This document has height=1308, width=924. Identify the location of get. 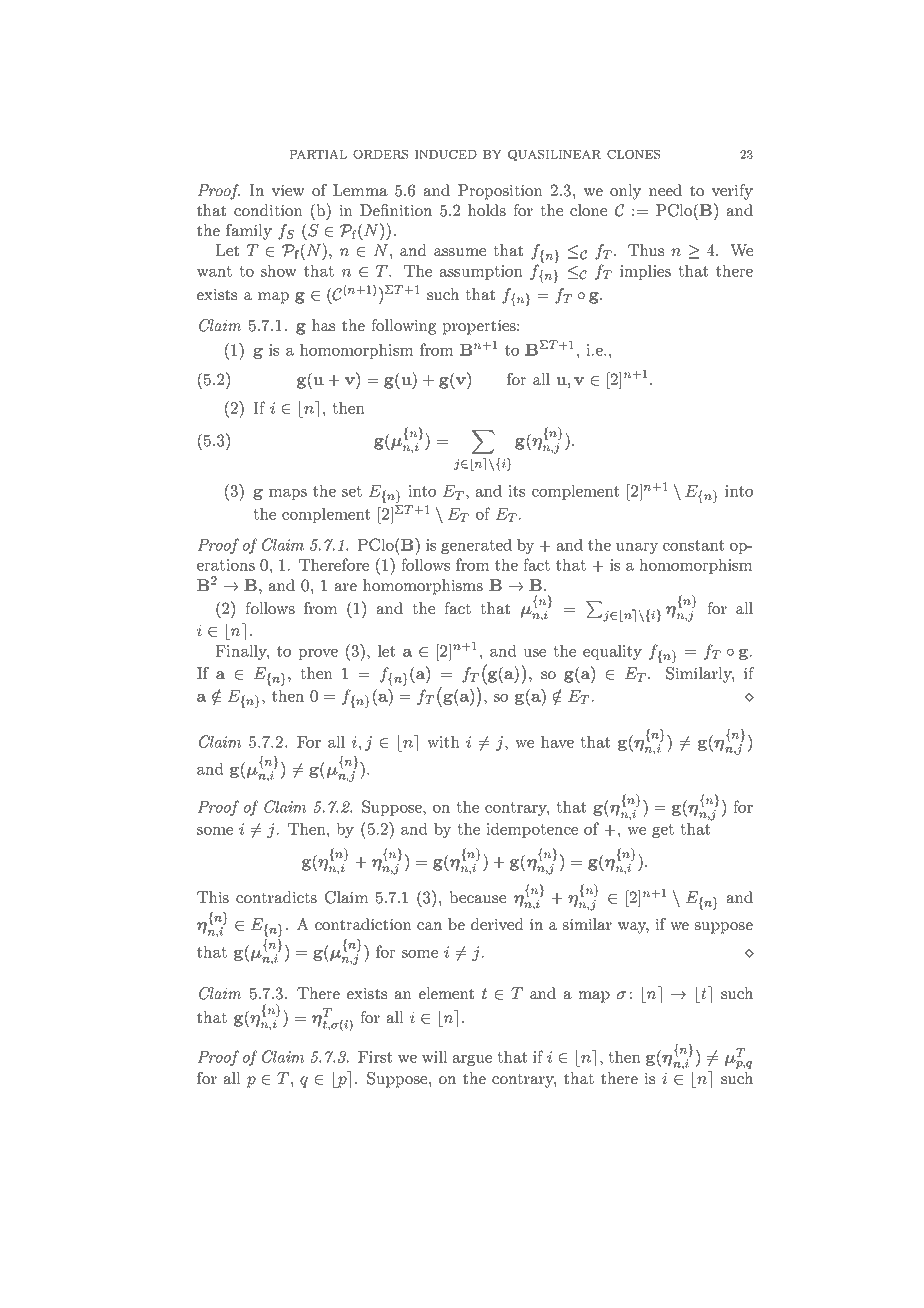
(663, 831).
